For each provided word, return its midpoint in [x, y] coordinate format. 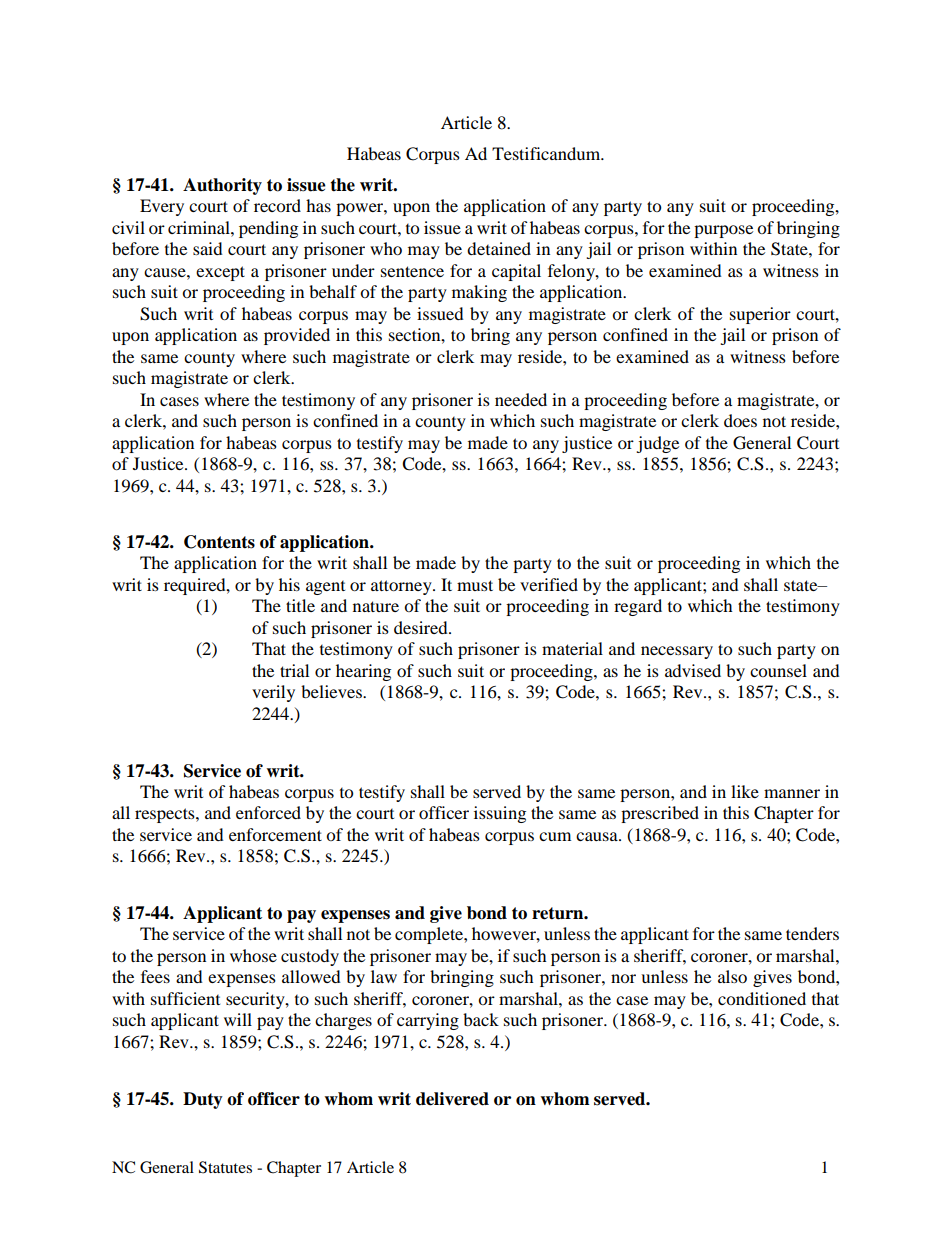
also [732, 976]
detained [499, 248]
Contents [219, 542]
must [475, 585]
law [384, 976]
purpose [723, 231]
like [745, 791]
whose [253, 955]
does [740, 420]
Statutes [225, 1167]
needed [521, 399]
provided [297, 336]
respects [166, 815]
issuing [500, 814]
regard [638, 607]
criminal [200, 227]
